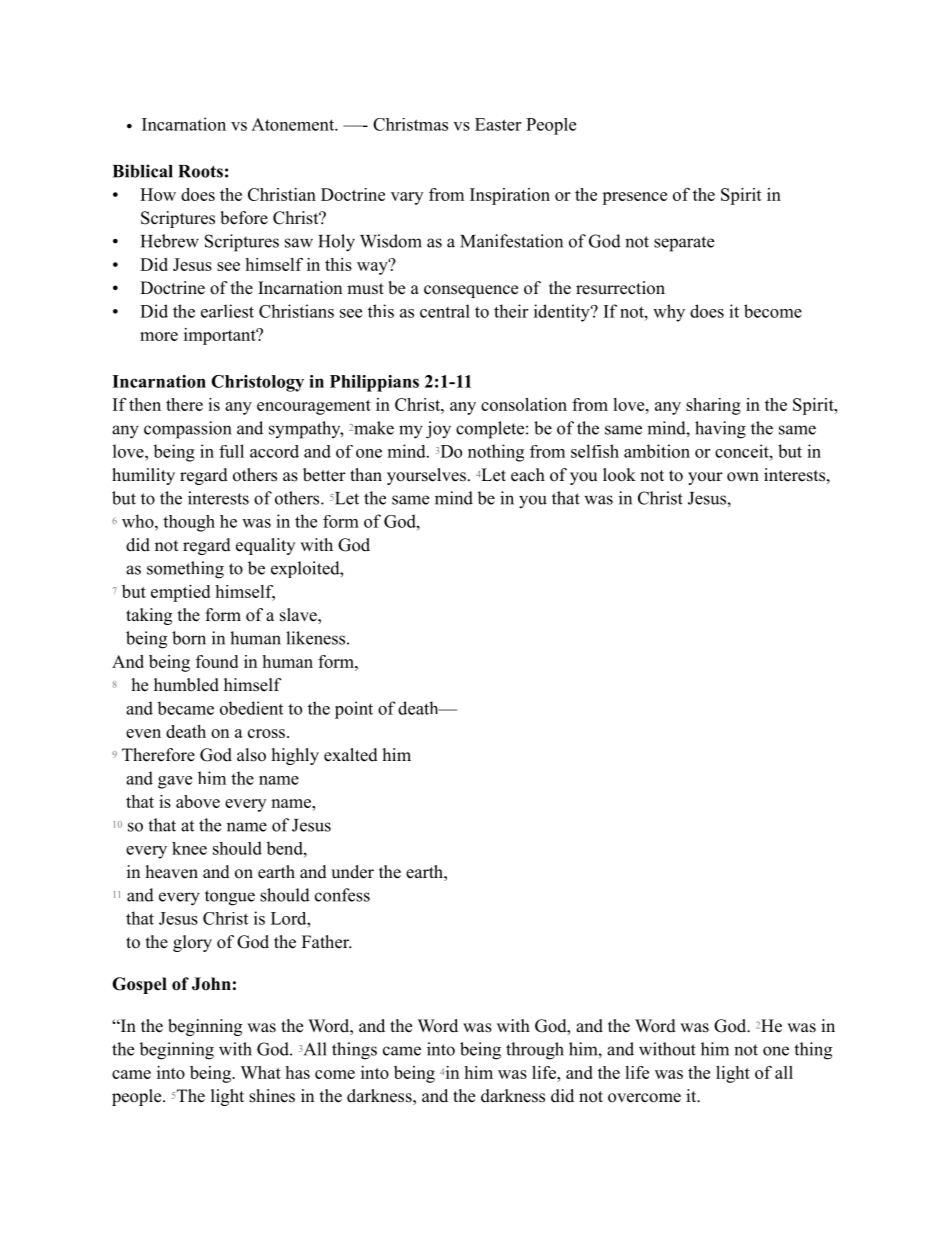  What do you see at coordinates (260, 1072) in the page?
I see `What` at bounding box center [260, 1072].
